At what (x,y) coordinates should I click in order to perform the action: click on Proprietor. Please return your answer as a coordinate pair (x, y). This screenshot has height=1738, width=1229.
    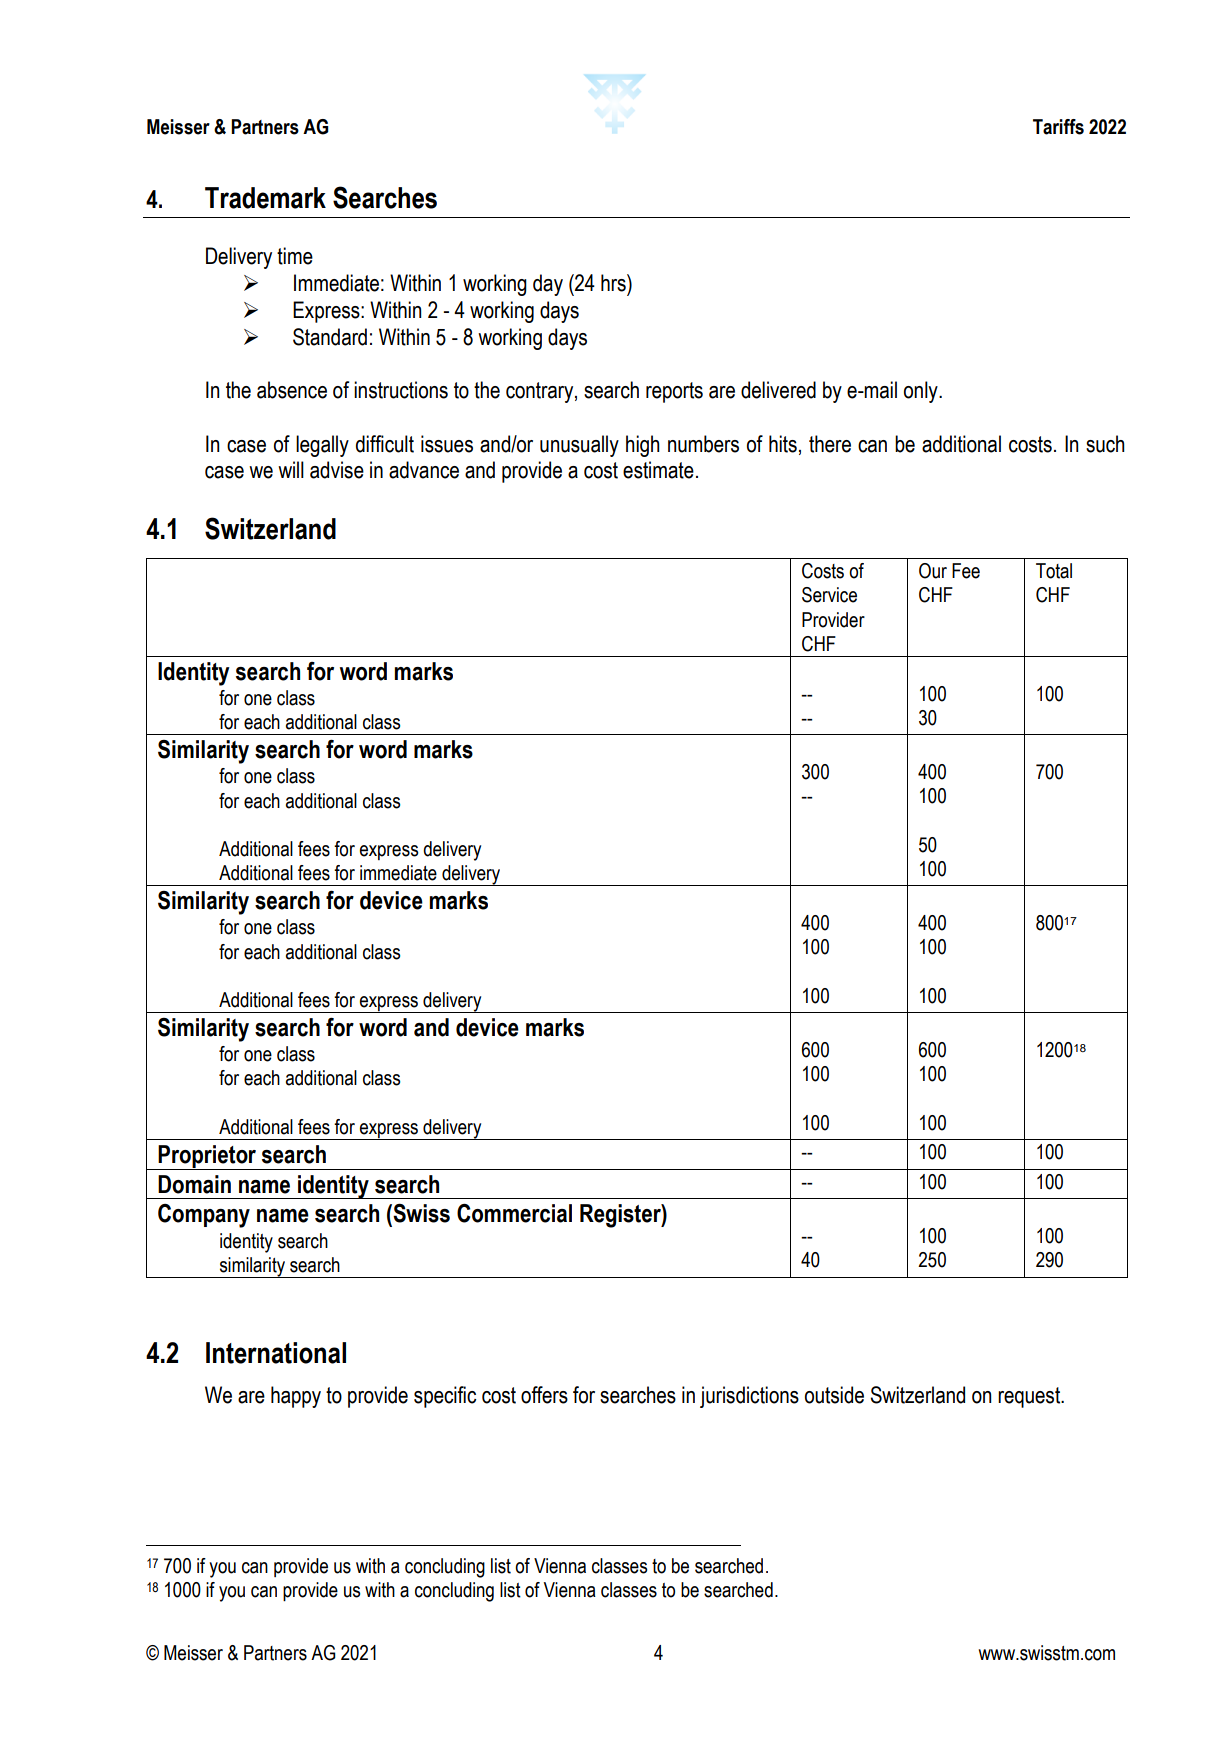
    Looking at the image, I should click on (208, 1157).
